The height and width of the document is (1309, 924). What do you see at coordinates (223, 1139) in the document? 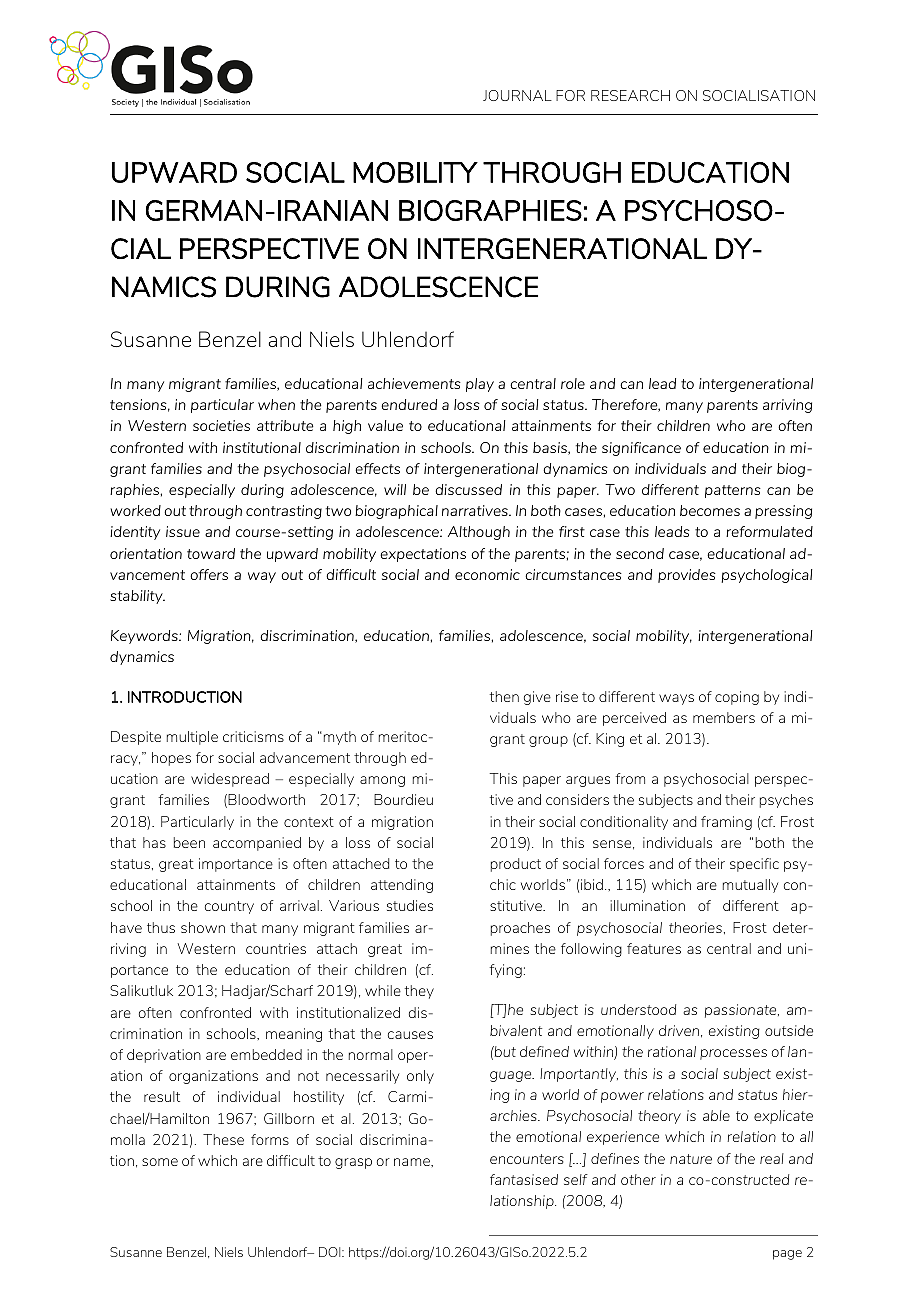
I see `These` at bounding box center [223, 1139].
